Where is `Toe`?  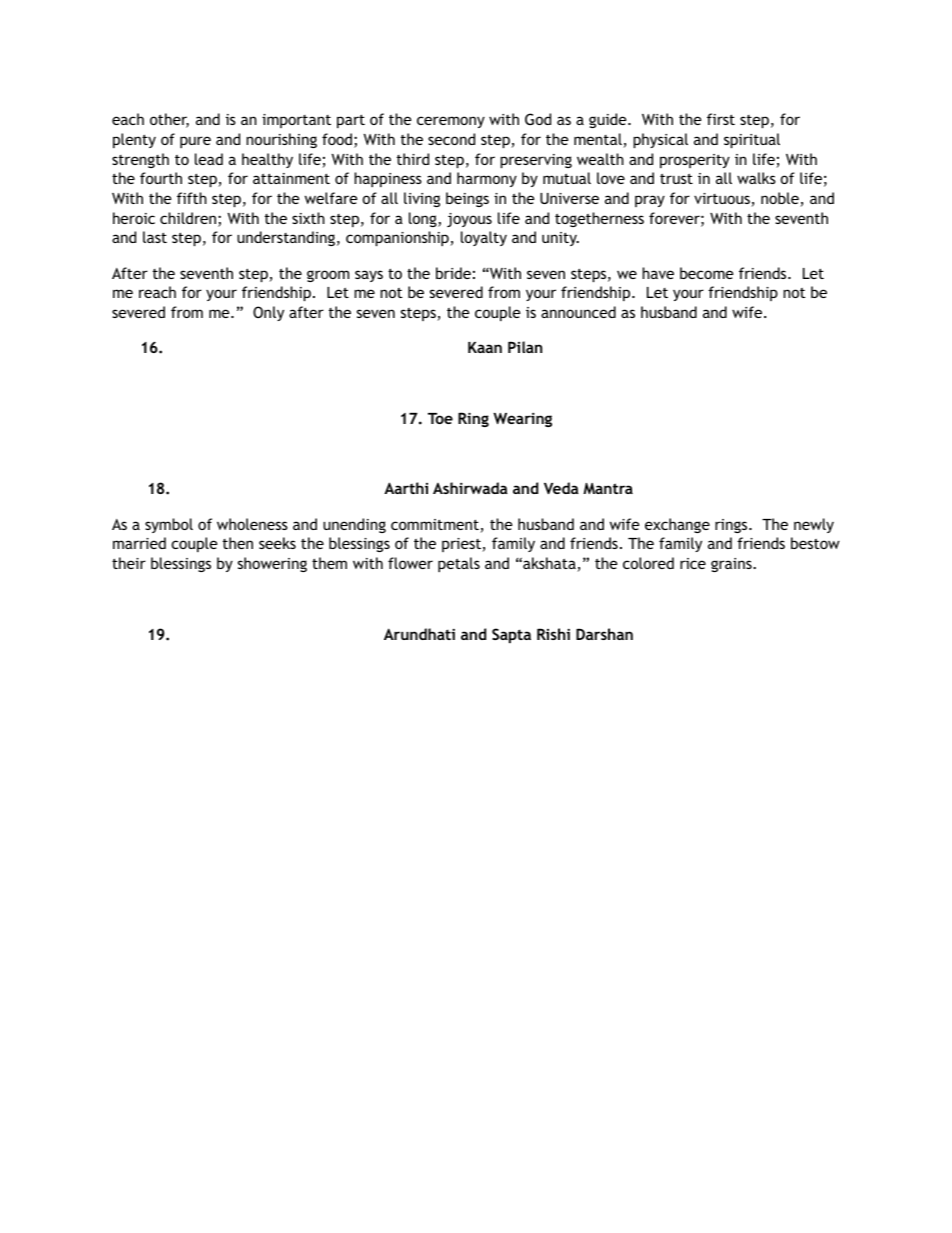 Toe is located at coordinates (440, 418).
